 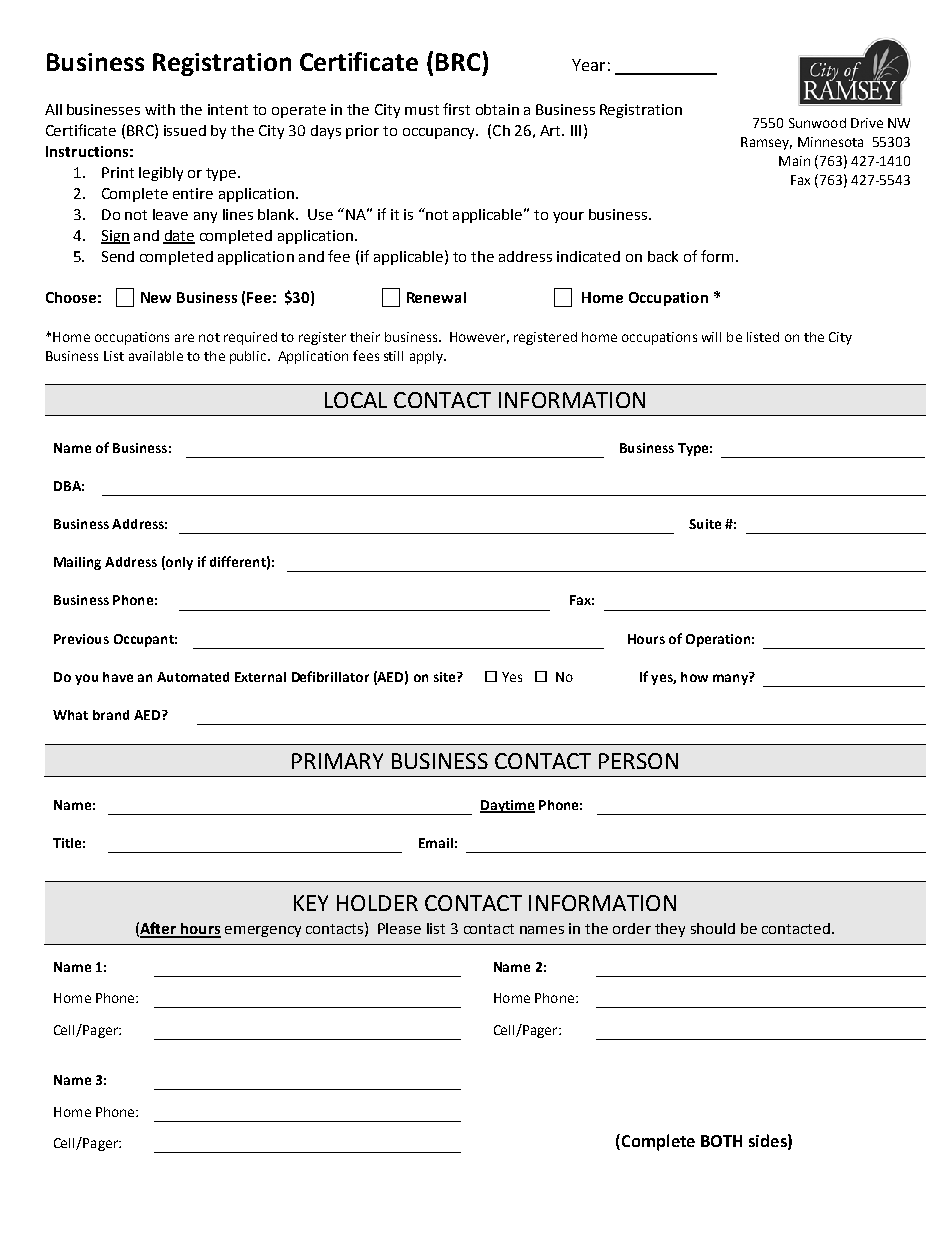 What do you see at coordinates (111, 715) in the screenshot?
I see `brand` at bounding box center [111, 715].
